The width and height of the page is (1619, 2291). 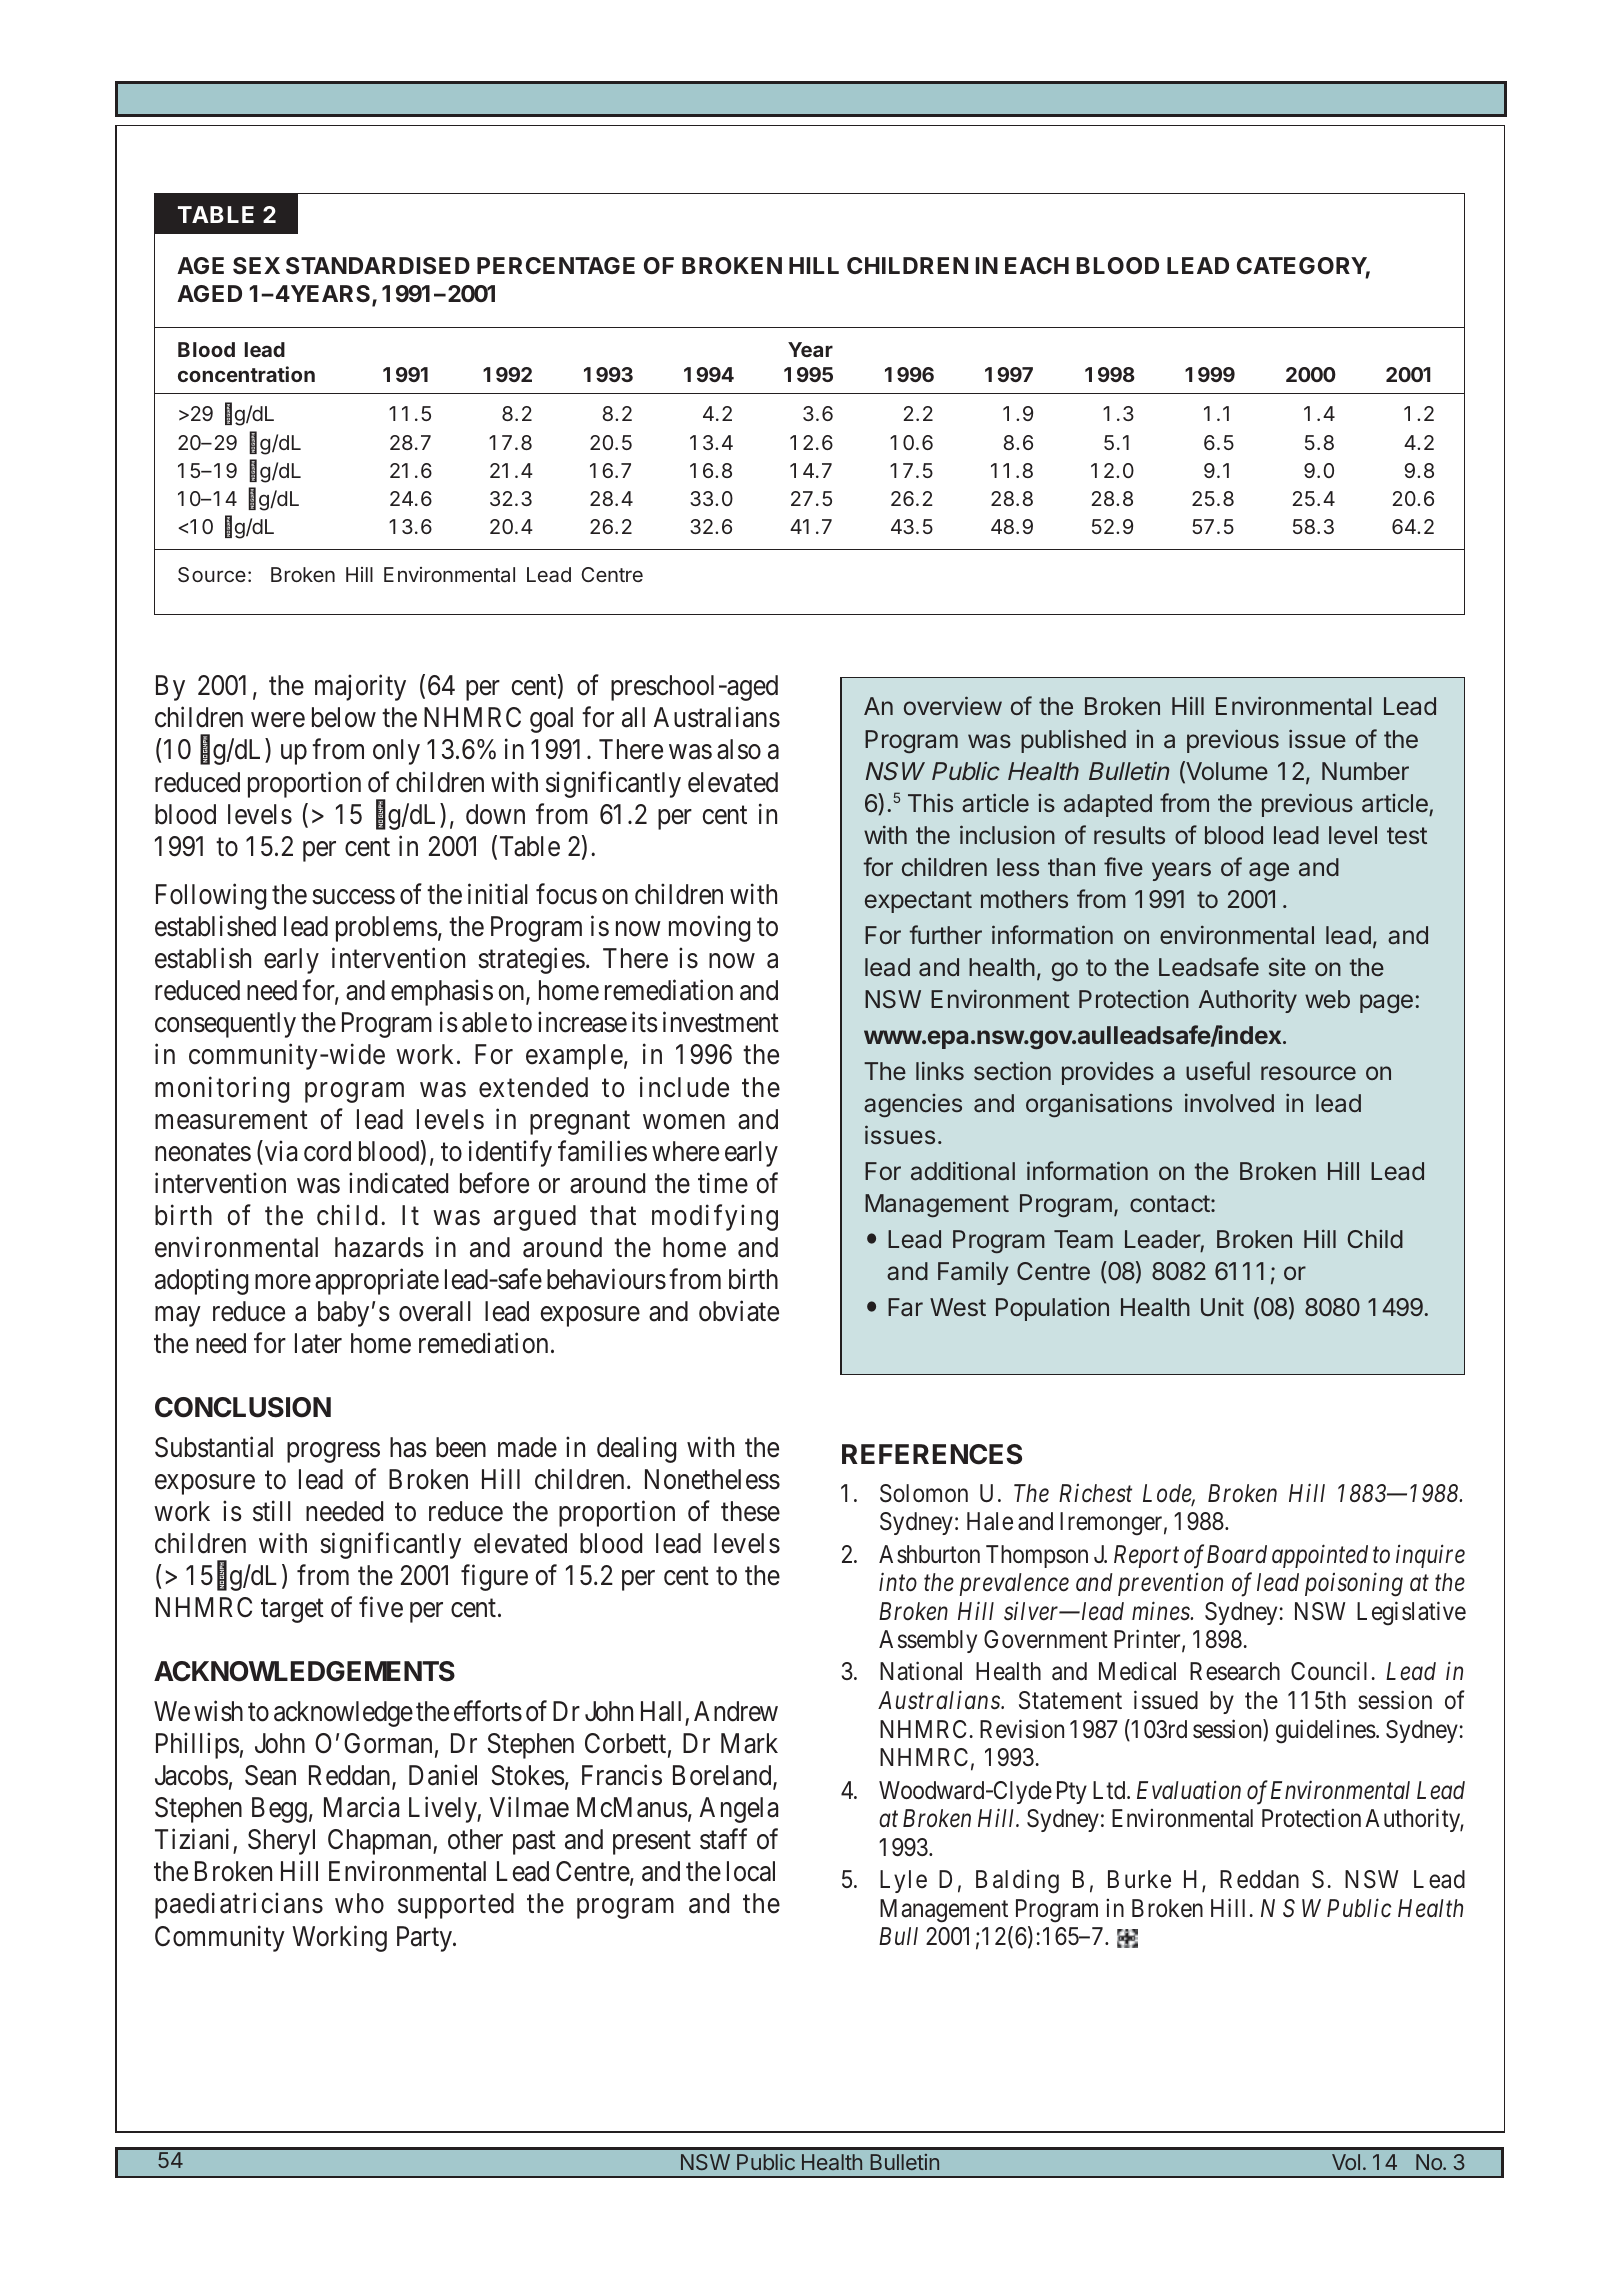 I want to click on STANDARDISED, so click(x=378, y=265).
